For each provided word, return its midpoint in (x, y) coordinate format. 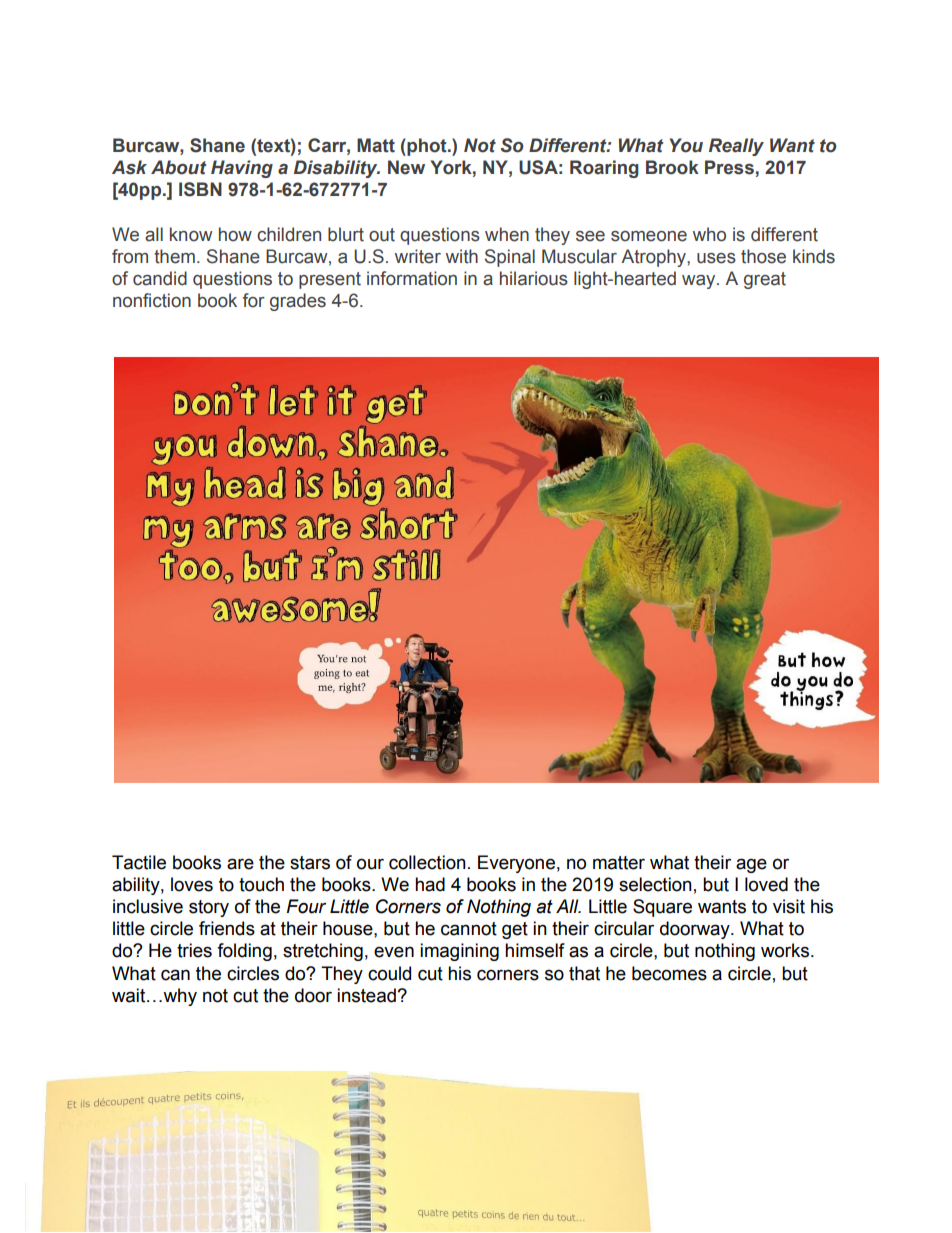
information (412, 278)
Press (729, 167)
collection (427, 862)
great (765, 280)
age (751, 865)
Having (242, 169)
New (406, 167)
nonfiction (152, 300)
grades (298, 302)
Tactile (139, 862)
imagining (459, 952)
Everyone (516, 864)
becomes (669, 973)
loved (766, 884)
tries (194, 950)
